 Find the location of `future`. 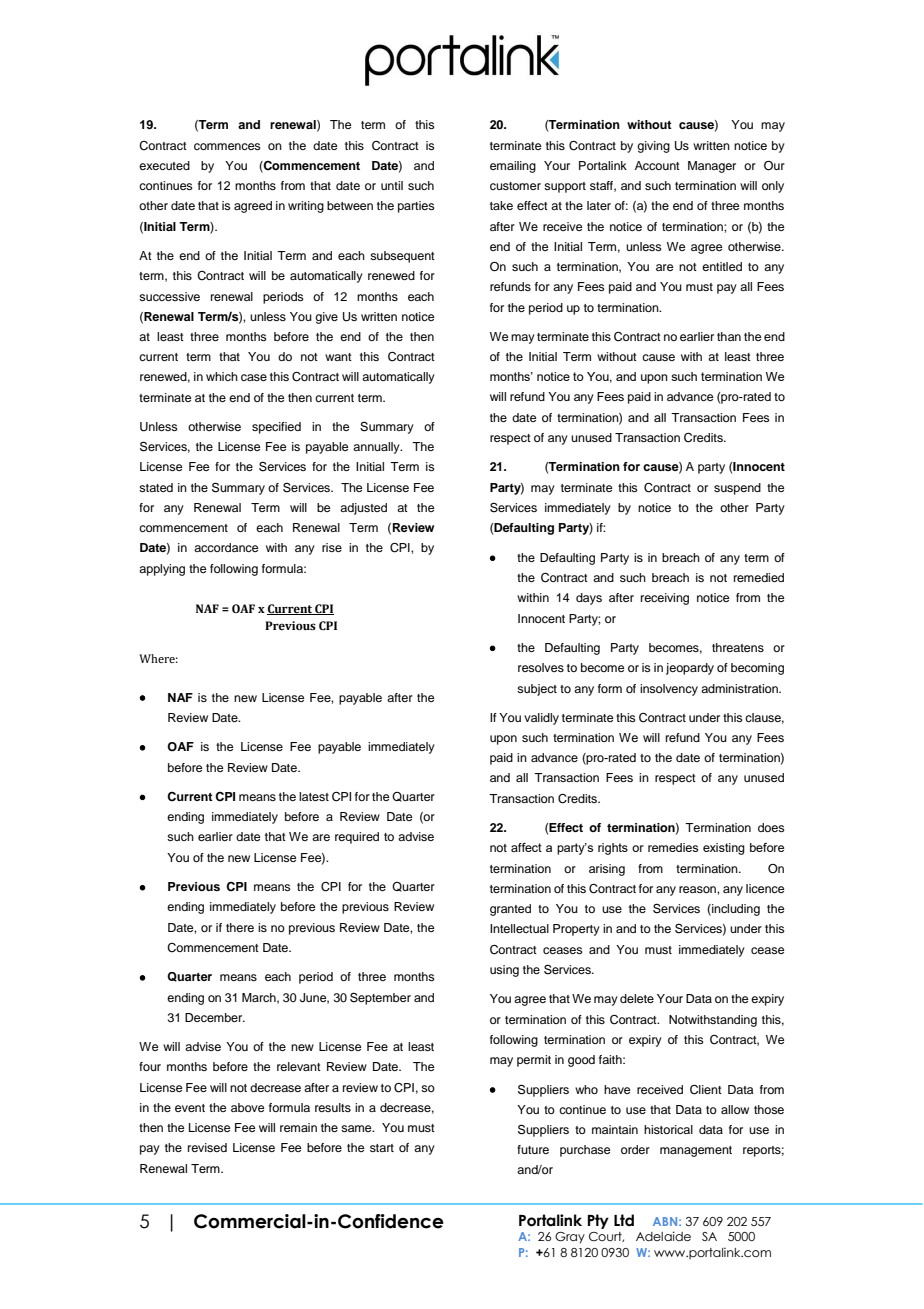

future is located at coordinates (533, 1149).
